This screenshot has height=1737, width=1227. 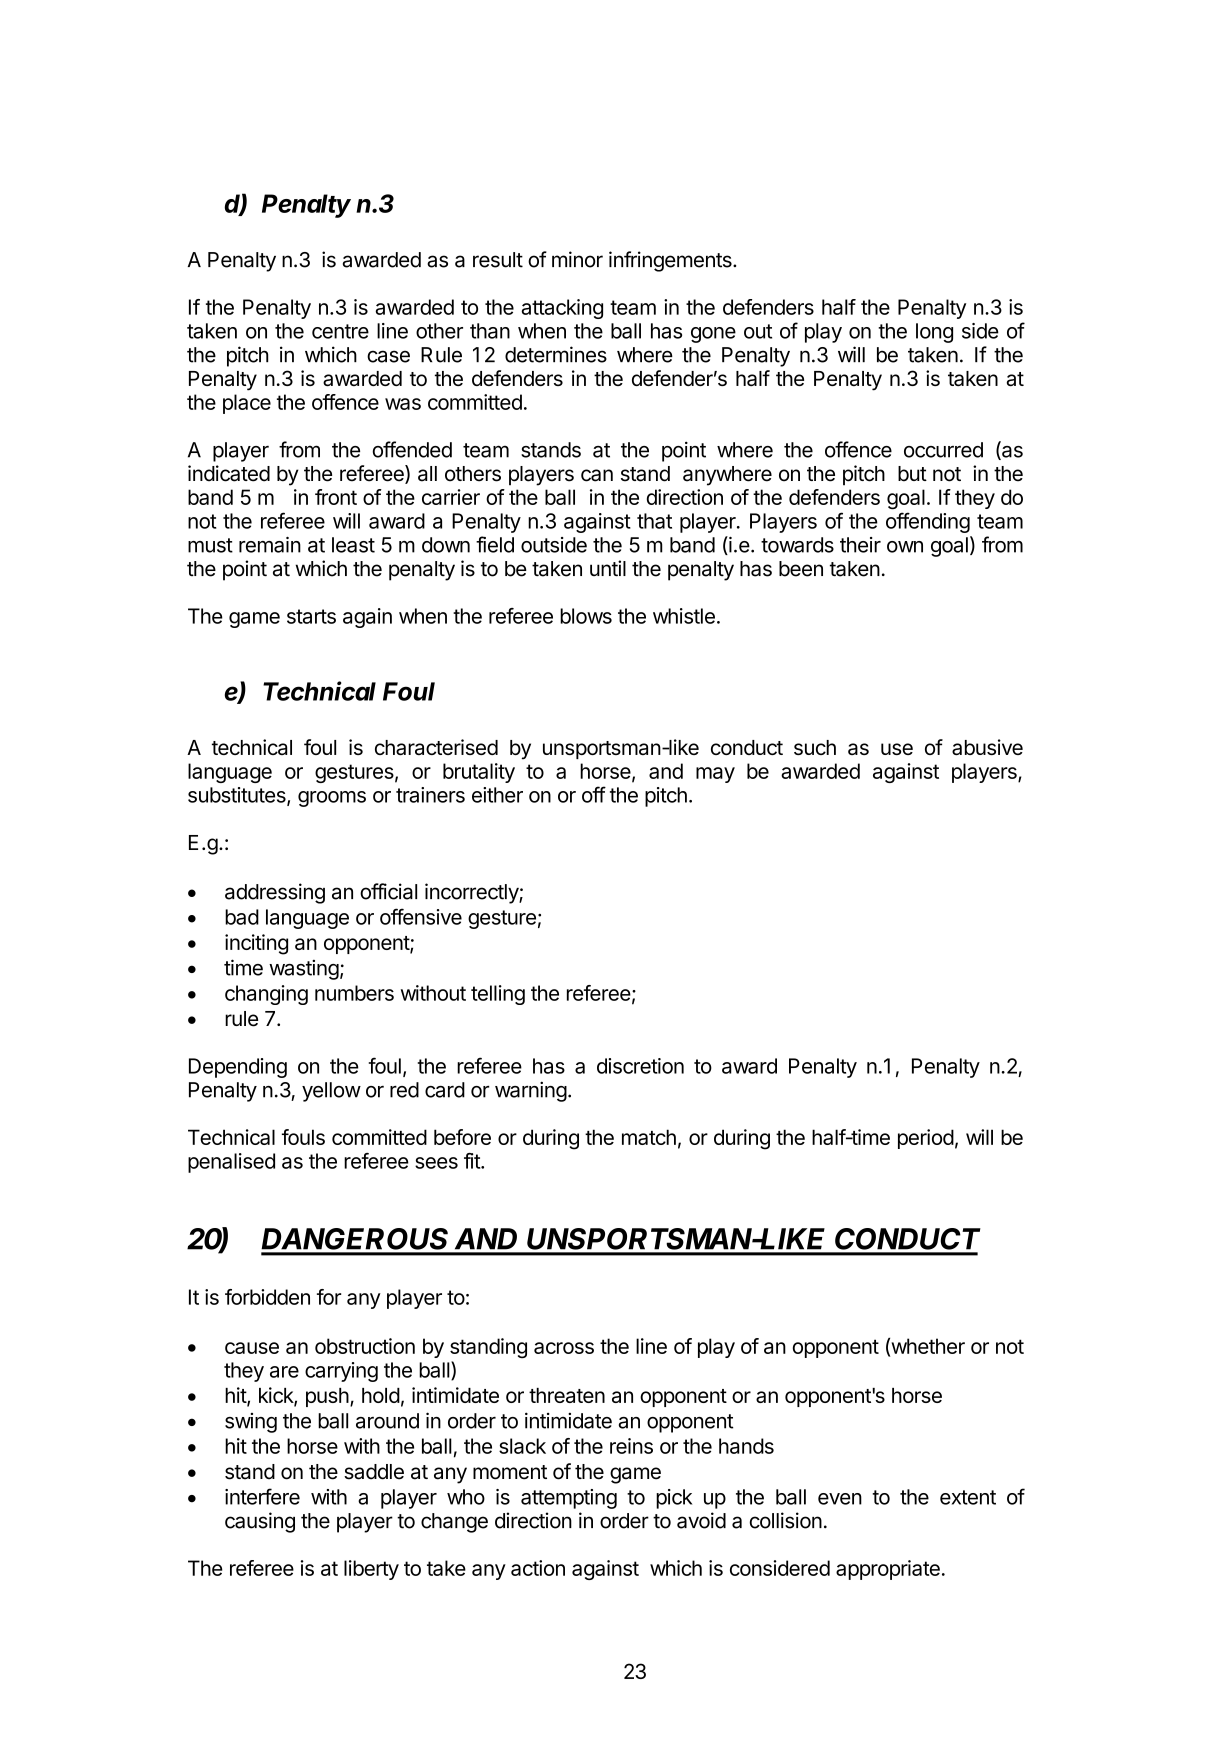 What do you see at coordinates (260, 1522) in the screenshot?
I see `causing` at bounding box center [260, 1522].
